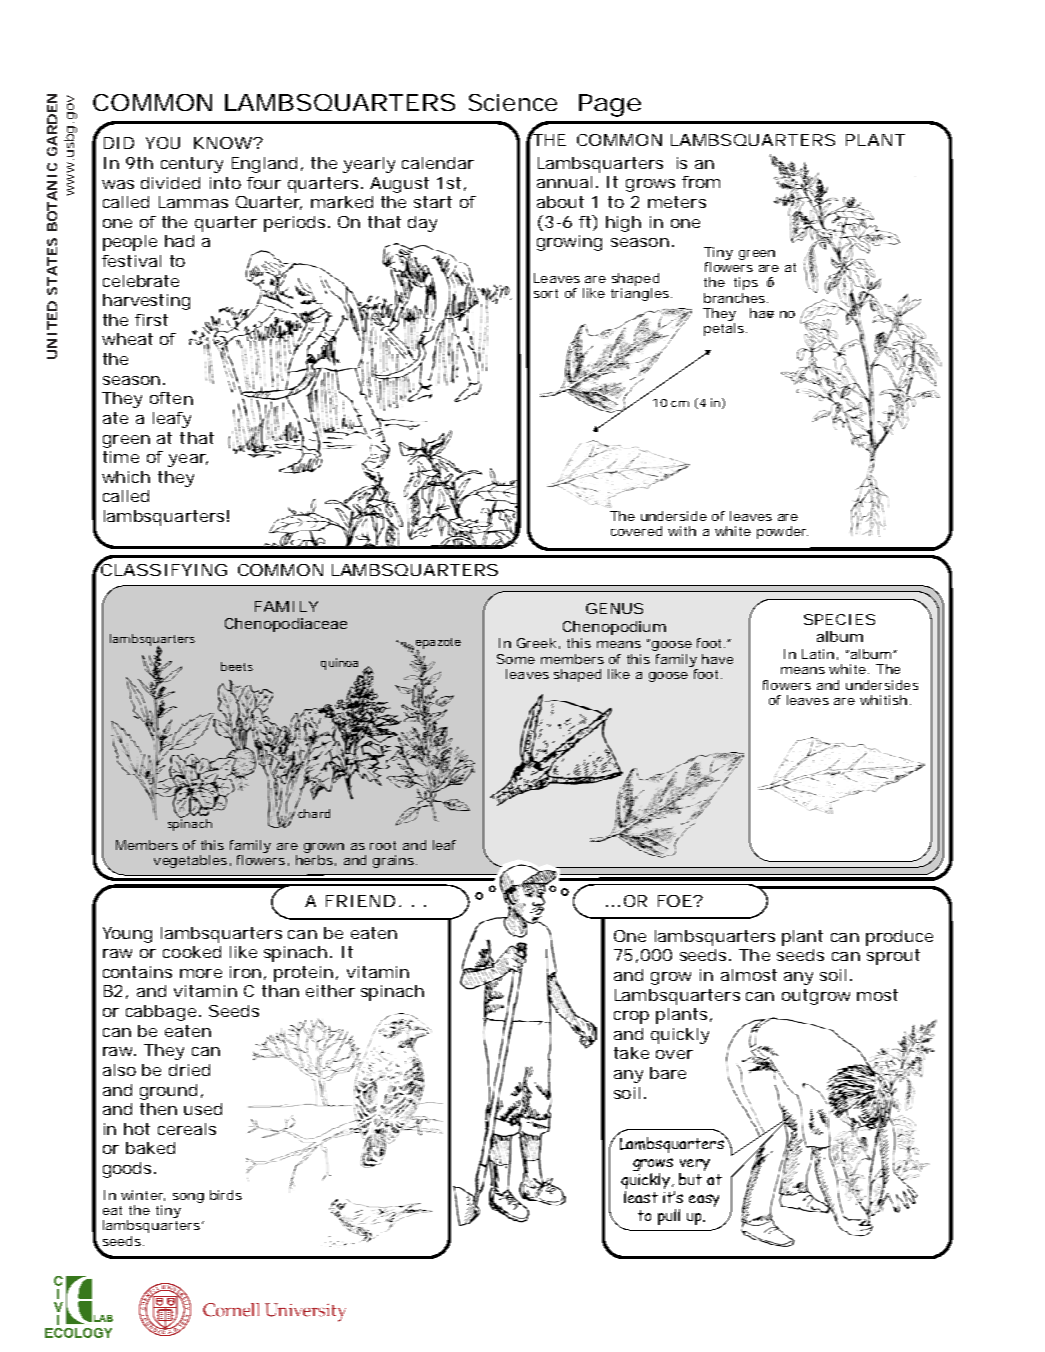  What do you see at coordinates (701, 182) in the screenshot?
I see `from` at bounding box center [701, 182].
